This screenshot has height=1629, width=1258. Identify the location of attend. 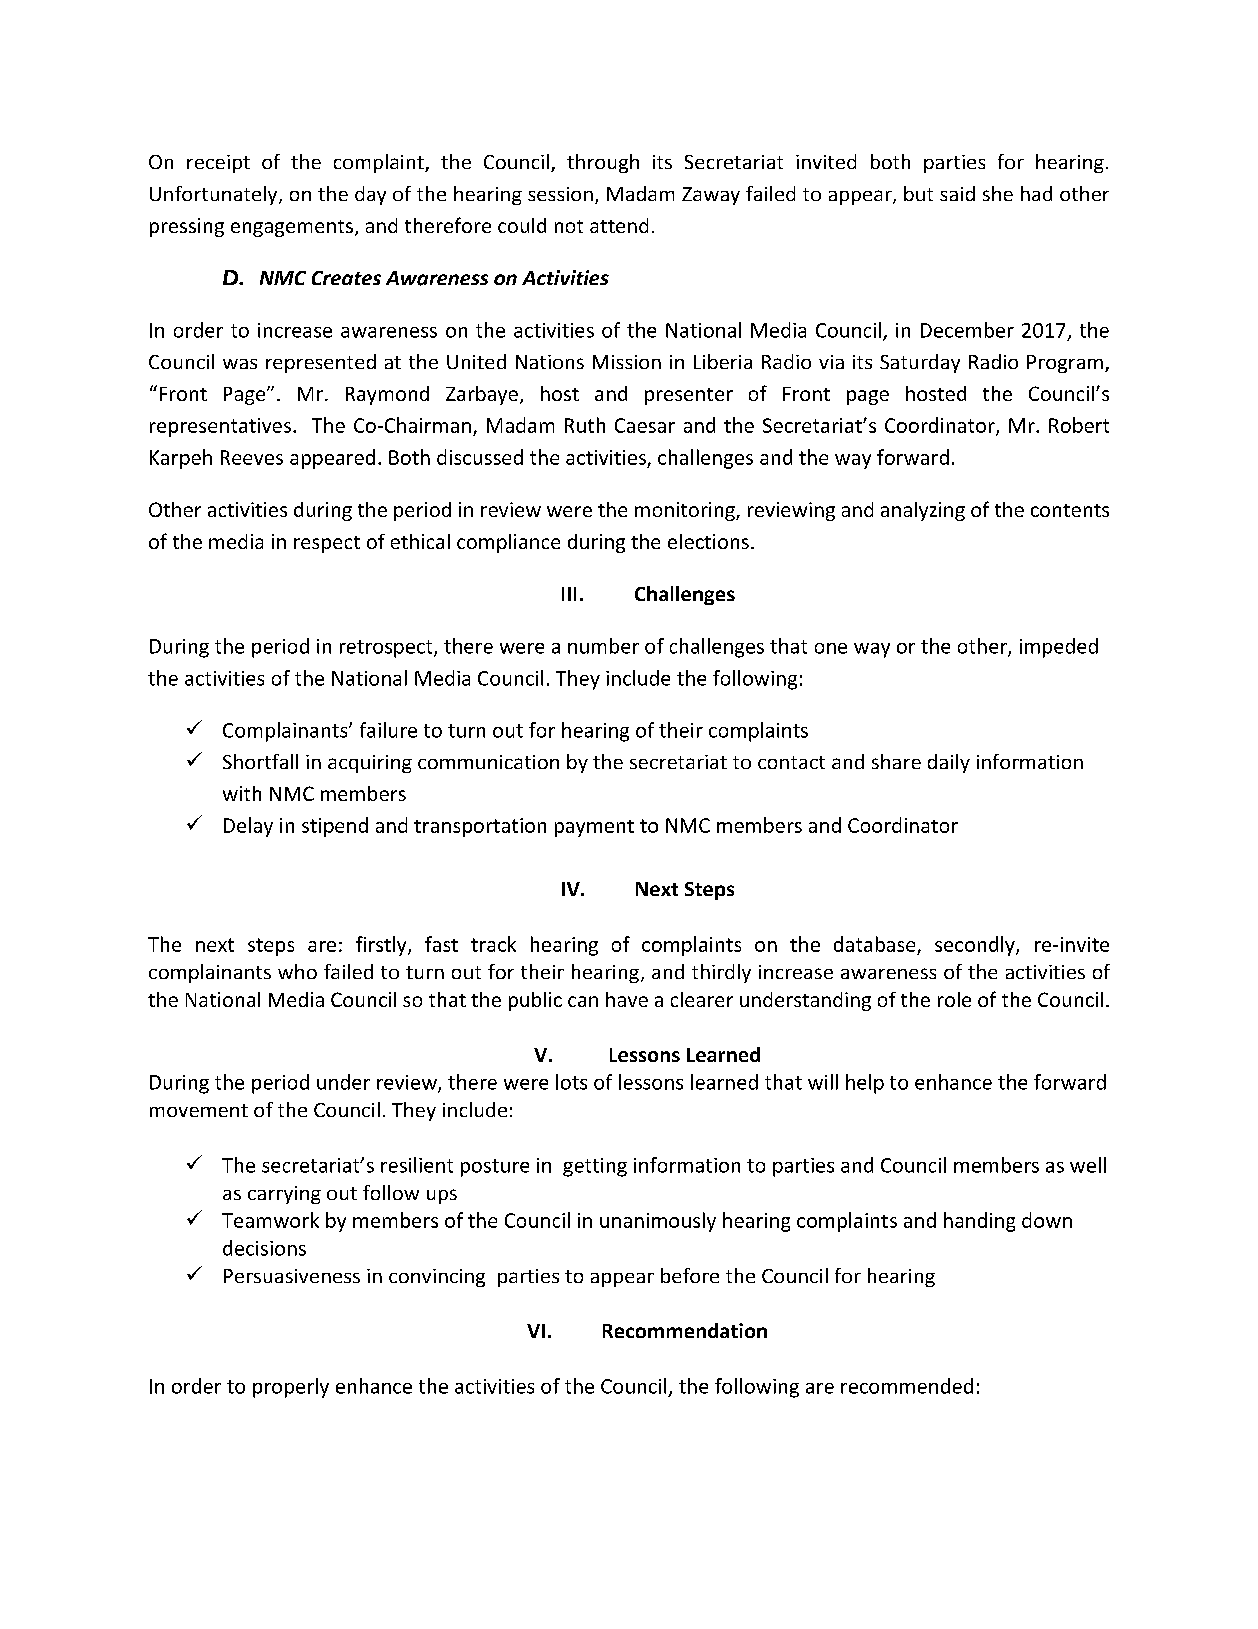
(619, 225).
